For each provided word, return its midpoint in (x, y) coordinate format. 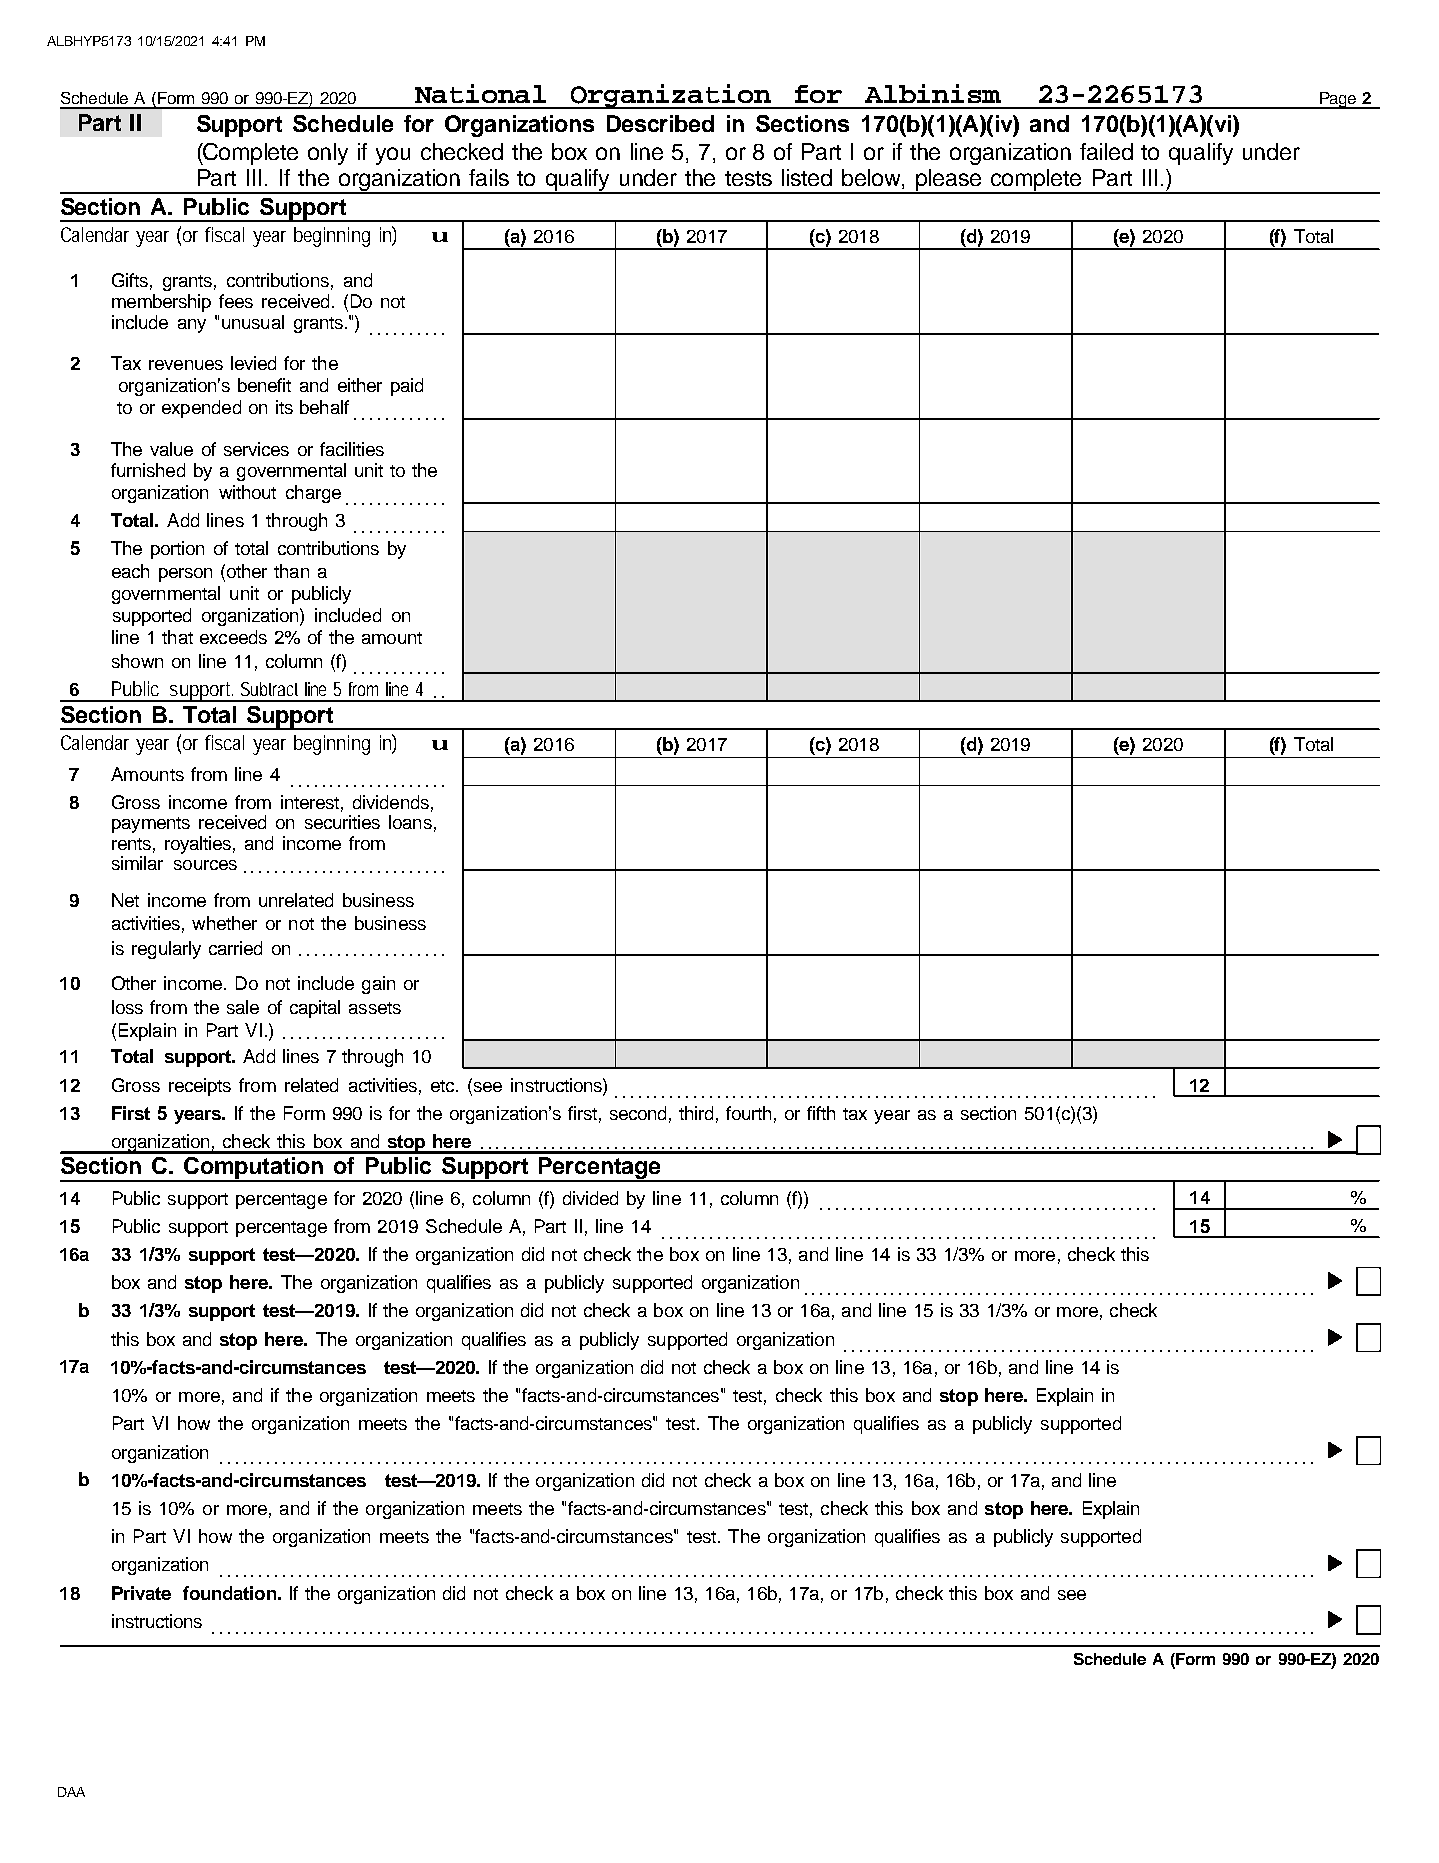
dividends (391, 802)
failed (1106, 151)
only (328, 154)
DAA (71, 1792)
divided (590, 1198)
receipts (200, 1087)
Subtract (269, 689)
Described (660, 123)
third (696, 1113)
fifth (821, 1113)
